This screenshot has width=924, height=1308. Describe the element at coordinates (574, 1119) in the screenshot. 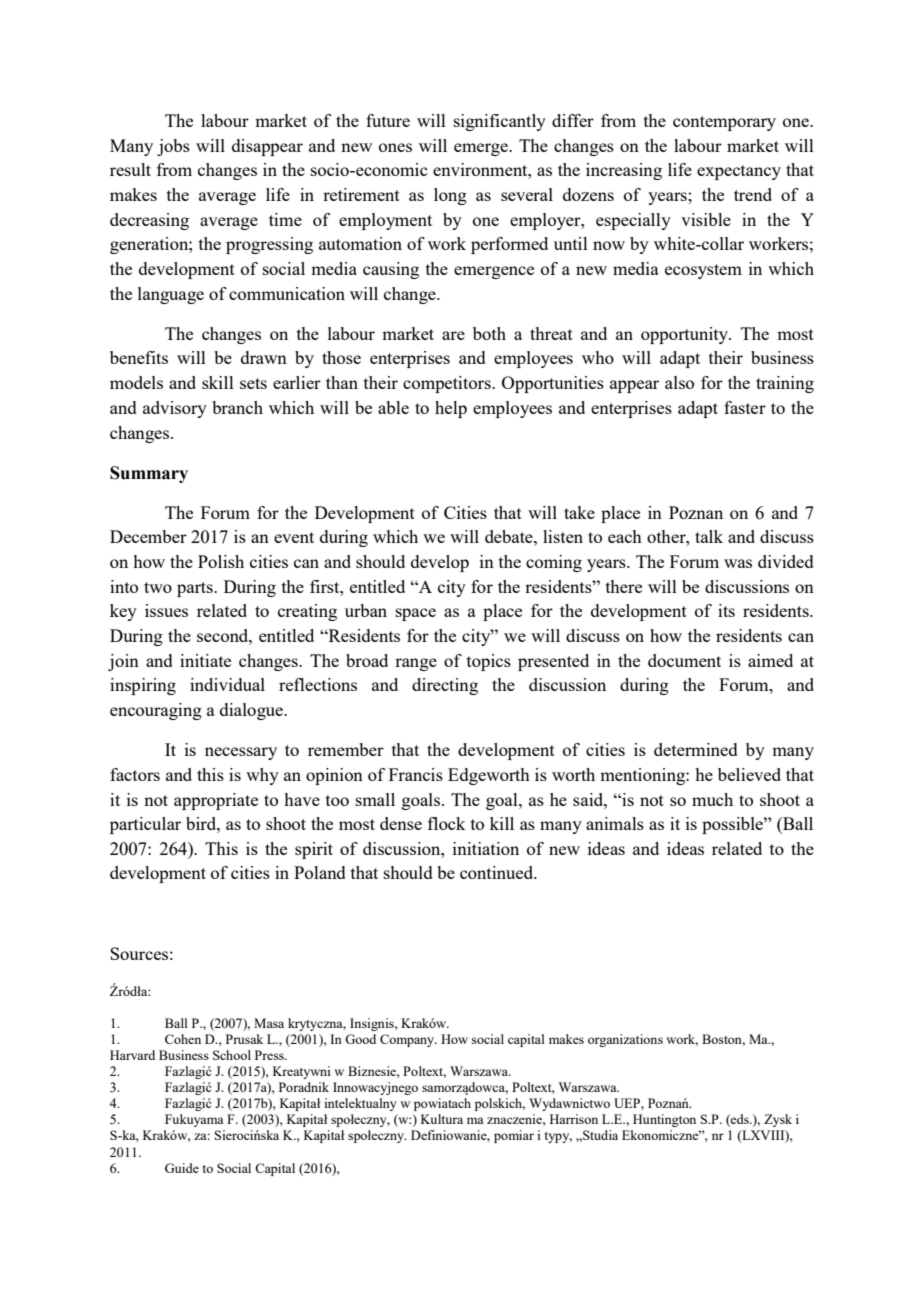

I see `Harrison` at that location.
